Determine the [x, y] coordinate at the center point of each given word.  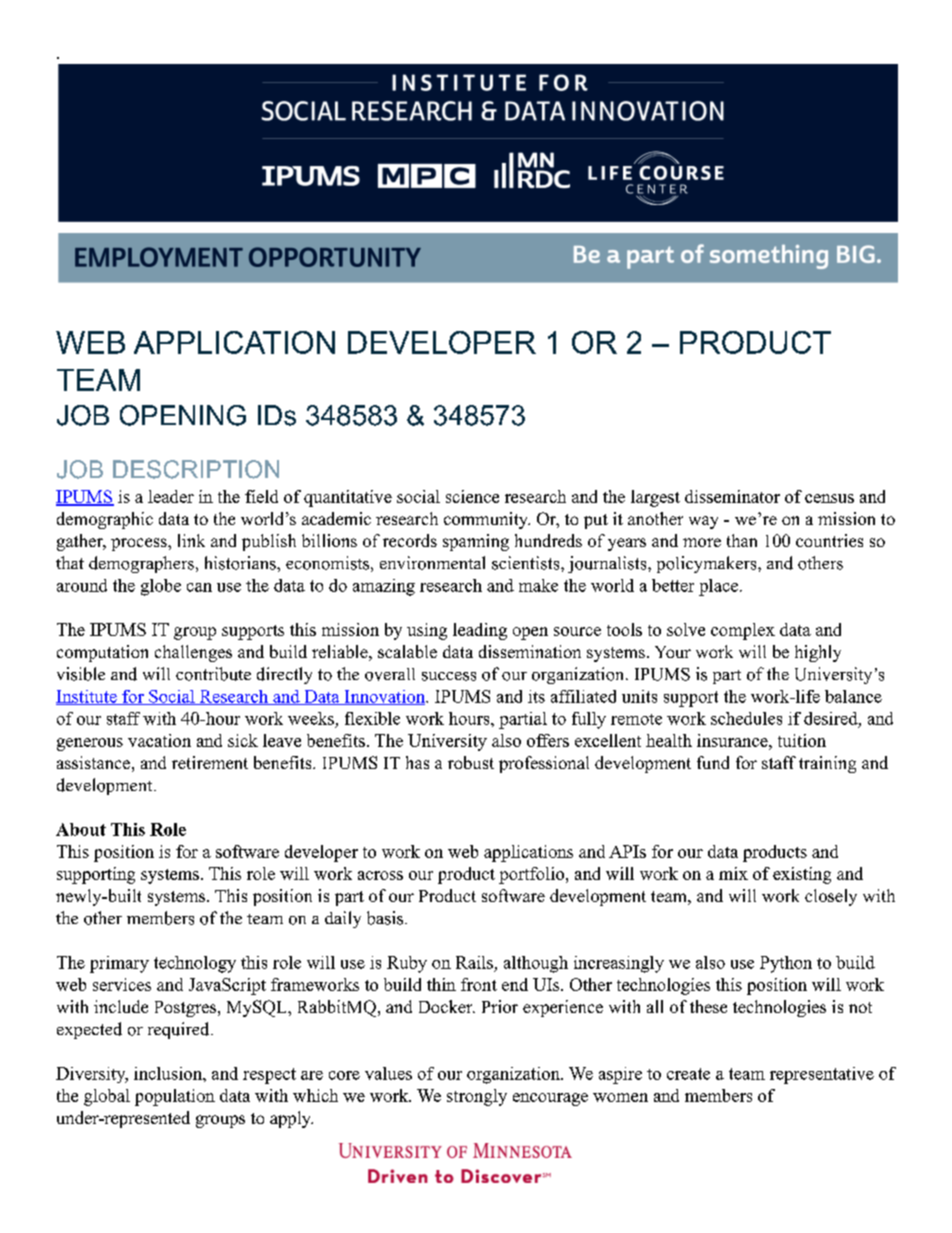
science [472, 496]
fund [713, 762]
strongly [477, 1097]
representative [822, 1075]
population [175, 1097]
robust [471, 762]
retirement [210, 762]
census [829, 498]
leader [171, 496]
